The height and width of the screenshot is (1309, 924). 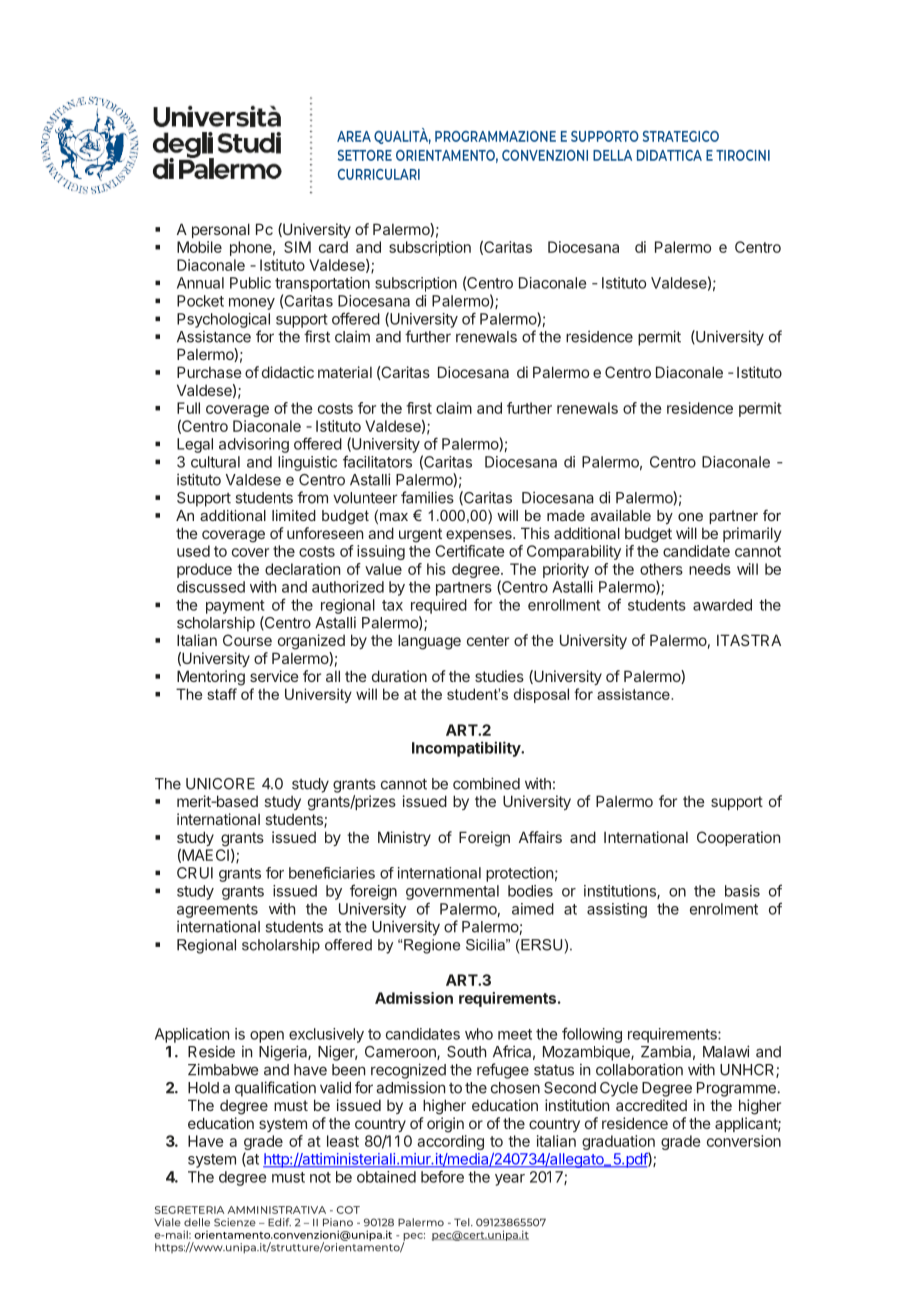 What do you see at coordinates (612, 155) in the screenshot?
I see `DELLA` at bounding box center [612, 155].
